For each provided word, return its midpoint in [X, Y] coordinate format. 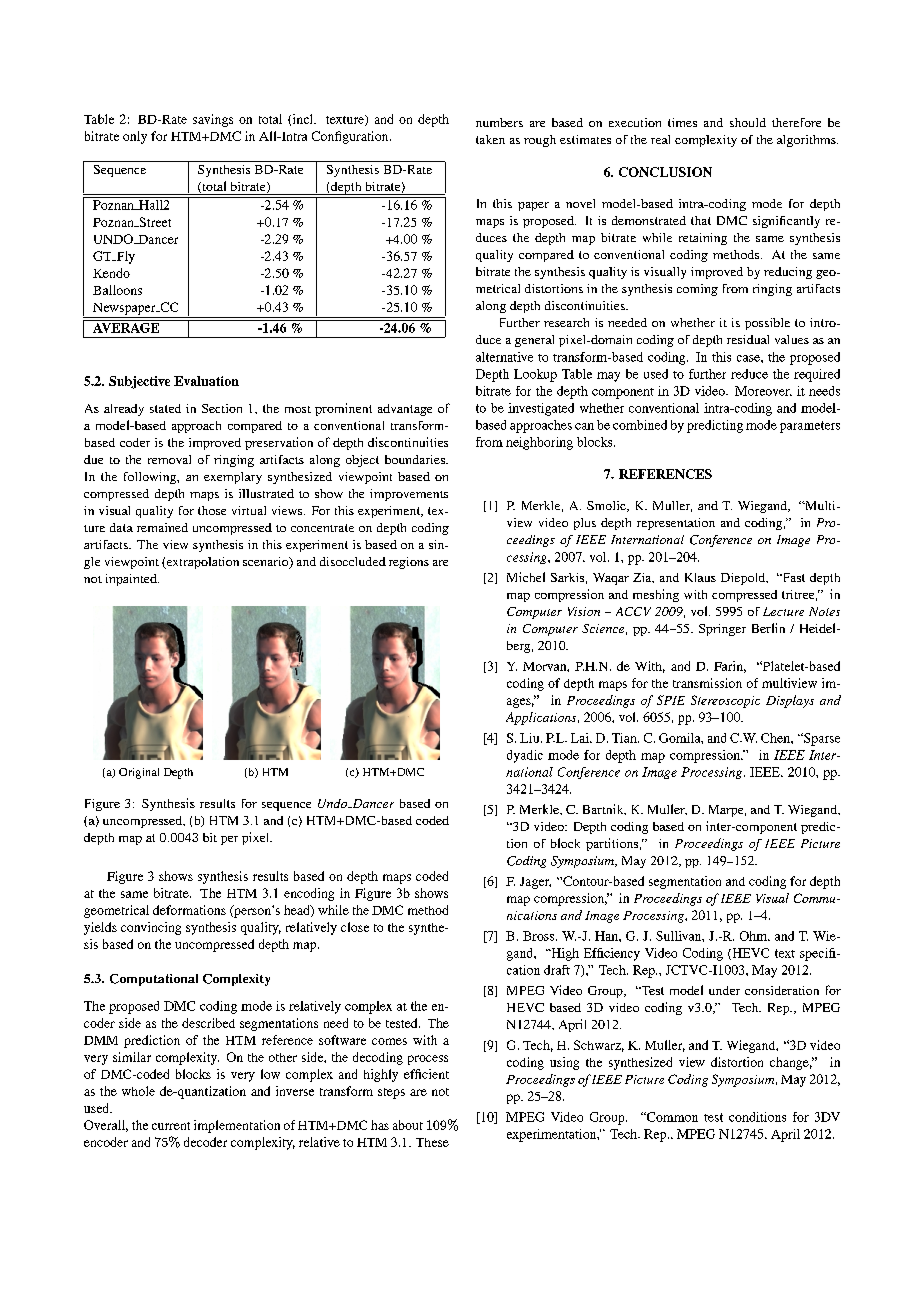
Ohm [754, 936]
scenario [267, 563]
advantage [405, 410]
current [171, 1126]
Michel [526, 577]
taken [490, 139]
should [748, 122]
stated [165, 408]
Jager [535, 883]
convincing [151, 928]
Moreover [763, 391]
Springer [722, 630]
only [135, 137]
